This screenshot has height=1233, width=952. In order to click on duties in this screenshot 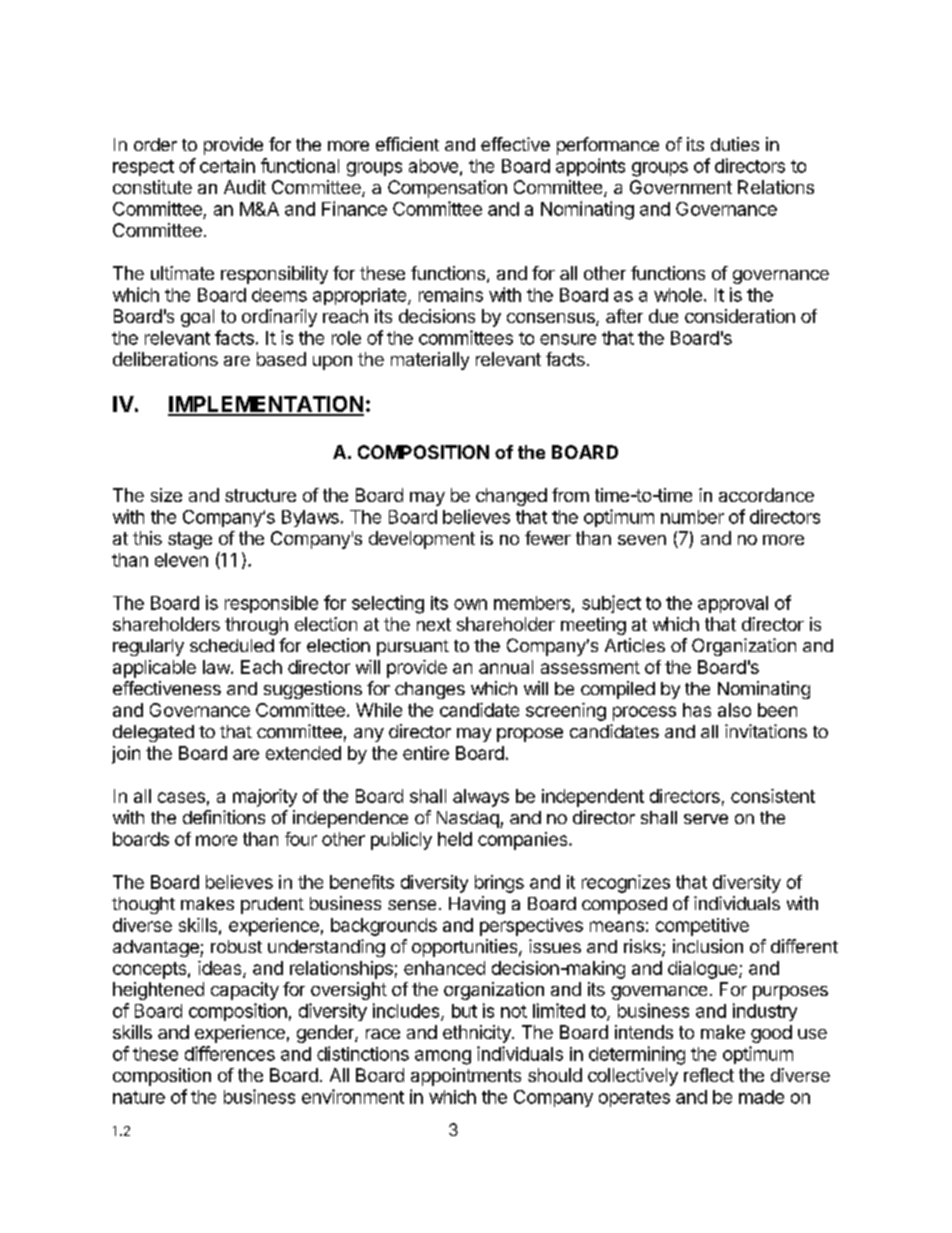, I will do `click(735, 144)`.
